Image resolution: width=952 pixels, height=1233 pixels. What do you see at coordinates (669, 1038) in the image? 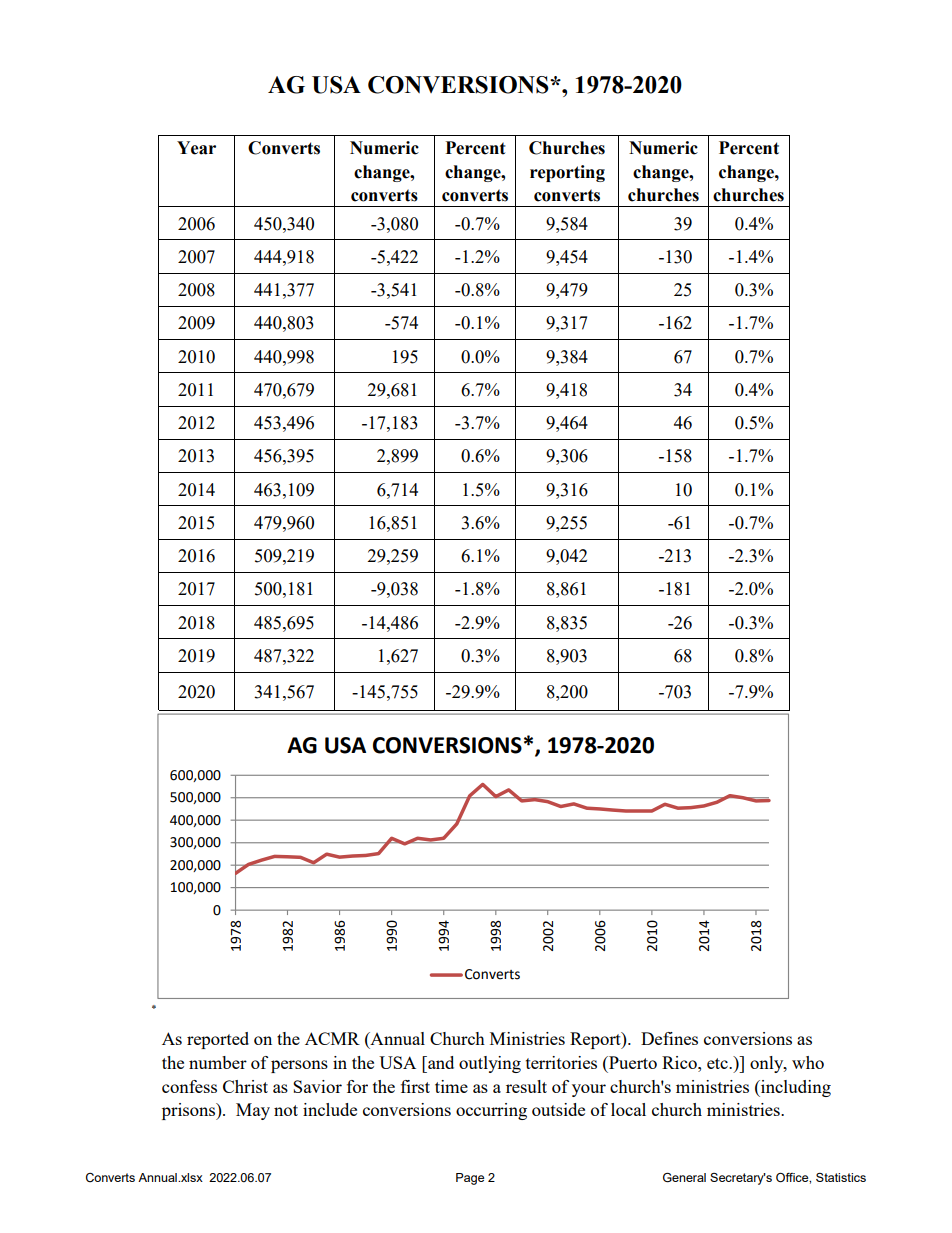
I see `Defines` at bounding box center [669, 1038].
